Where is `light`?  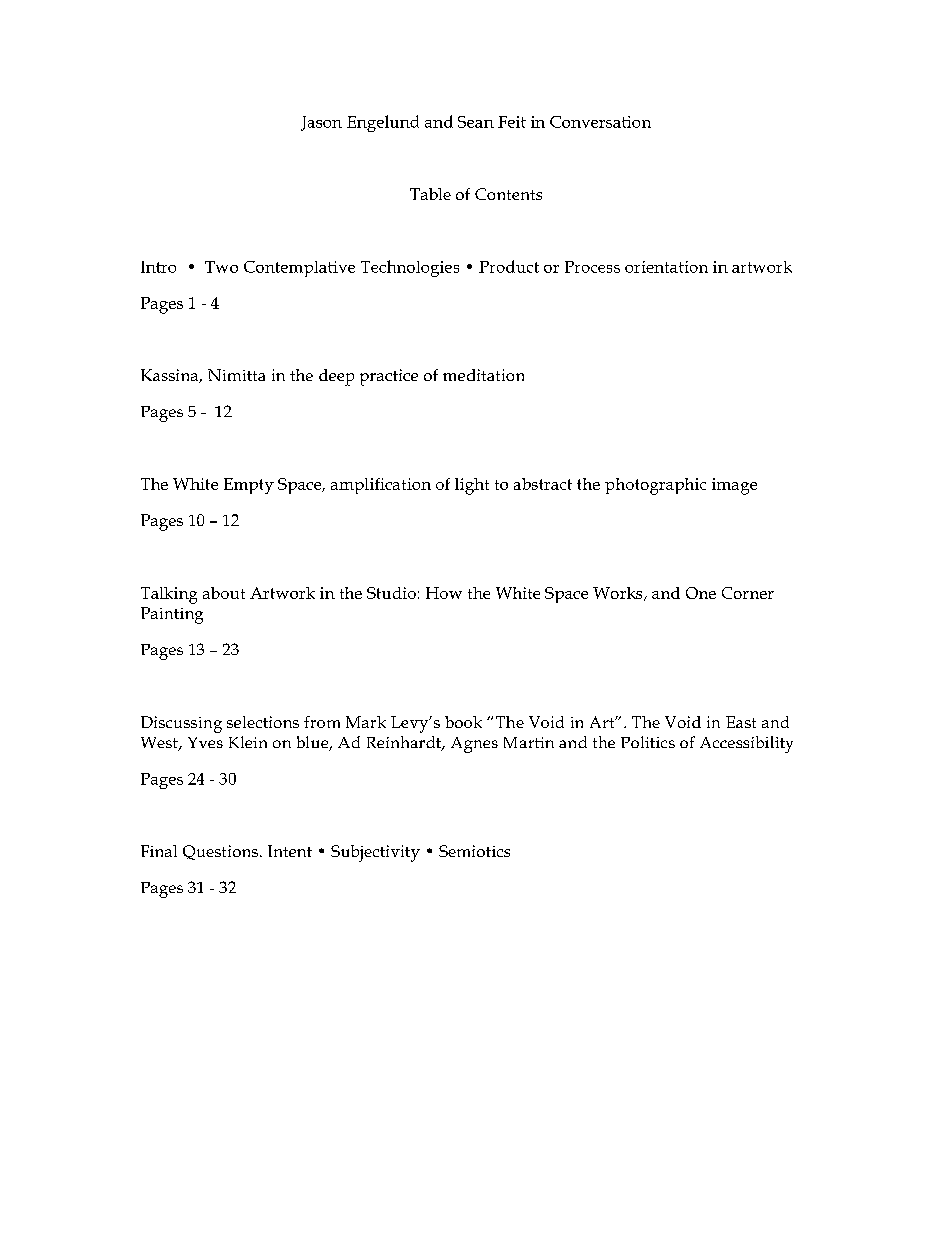
light is located at coordinates (472, 486).
